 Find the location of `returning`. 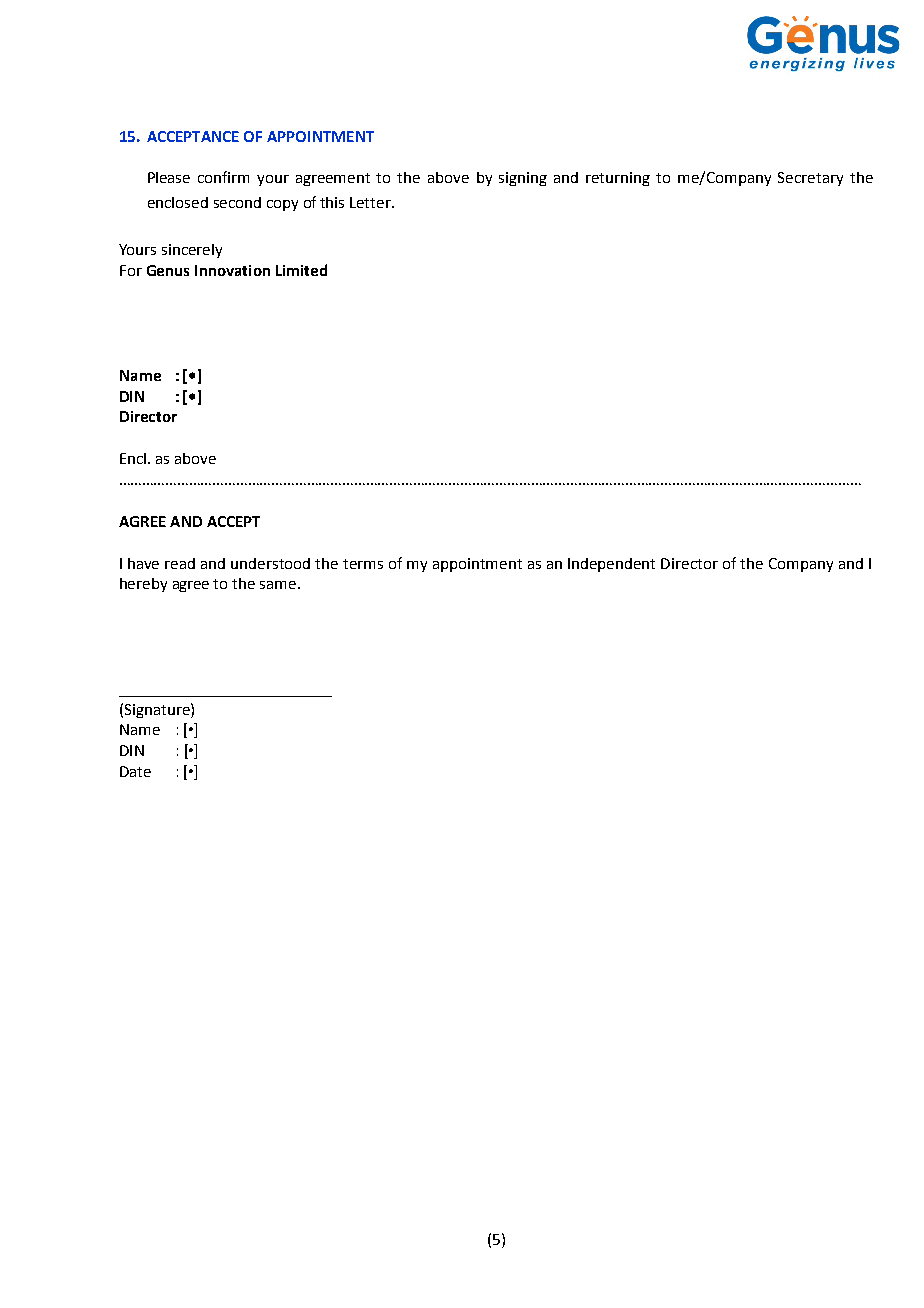

returning is located at coordinates (618, 179).
